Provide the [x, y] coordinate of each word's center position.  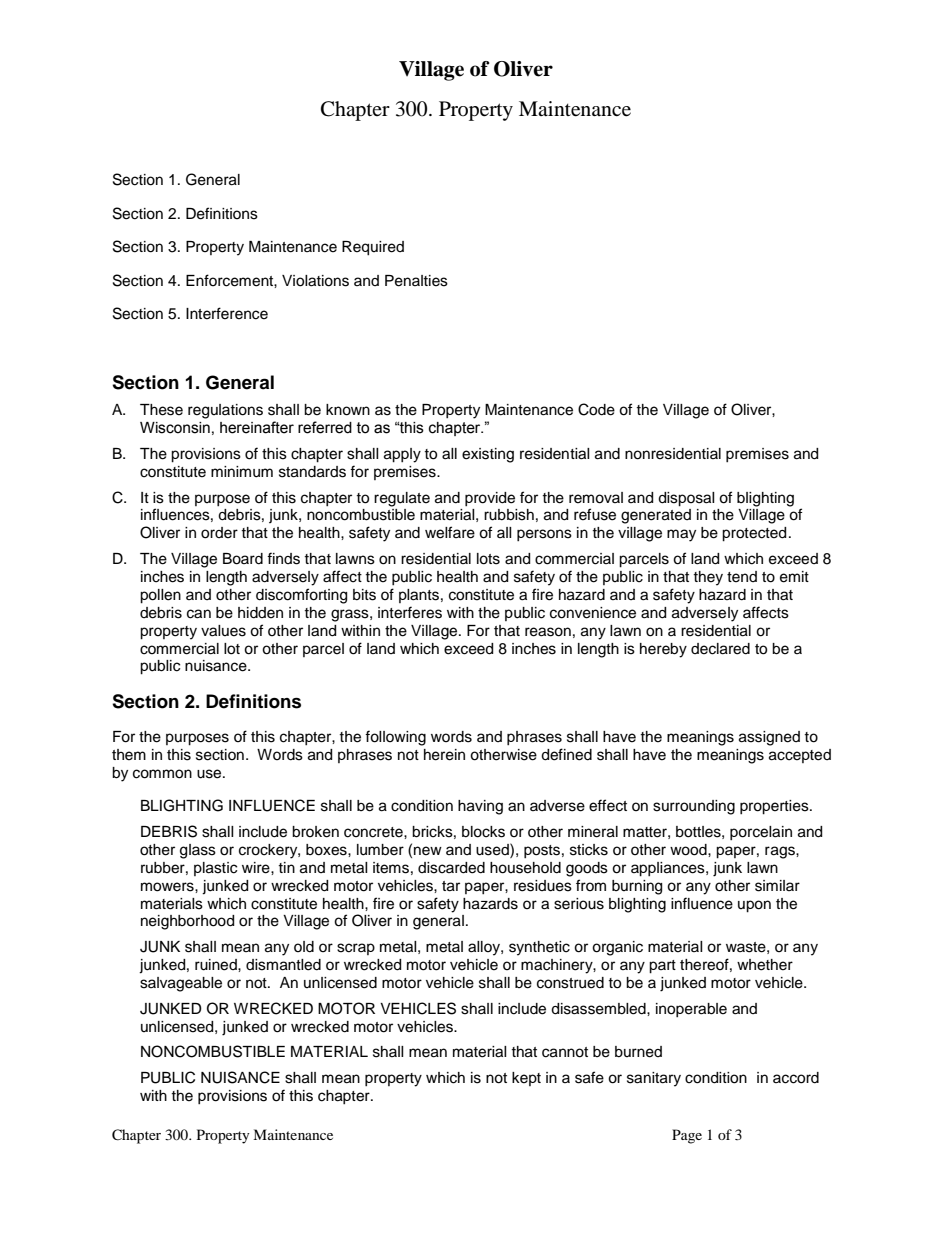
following [395, 738]
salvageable [181, 984]
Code [596, 409]
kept [526, 1079]
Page [687, 1136]
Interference [227, 313]
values [223, 631]
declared [720, 649]
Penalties [416, 281]
